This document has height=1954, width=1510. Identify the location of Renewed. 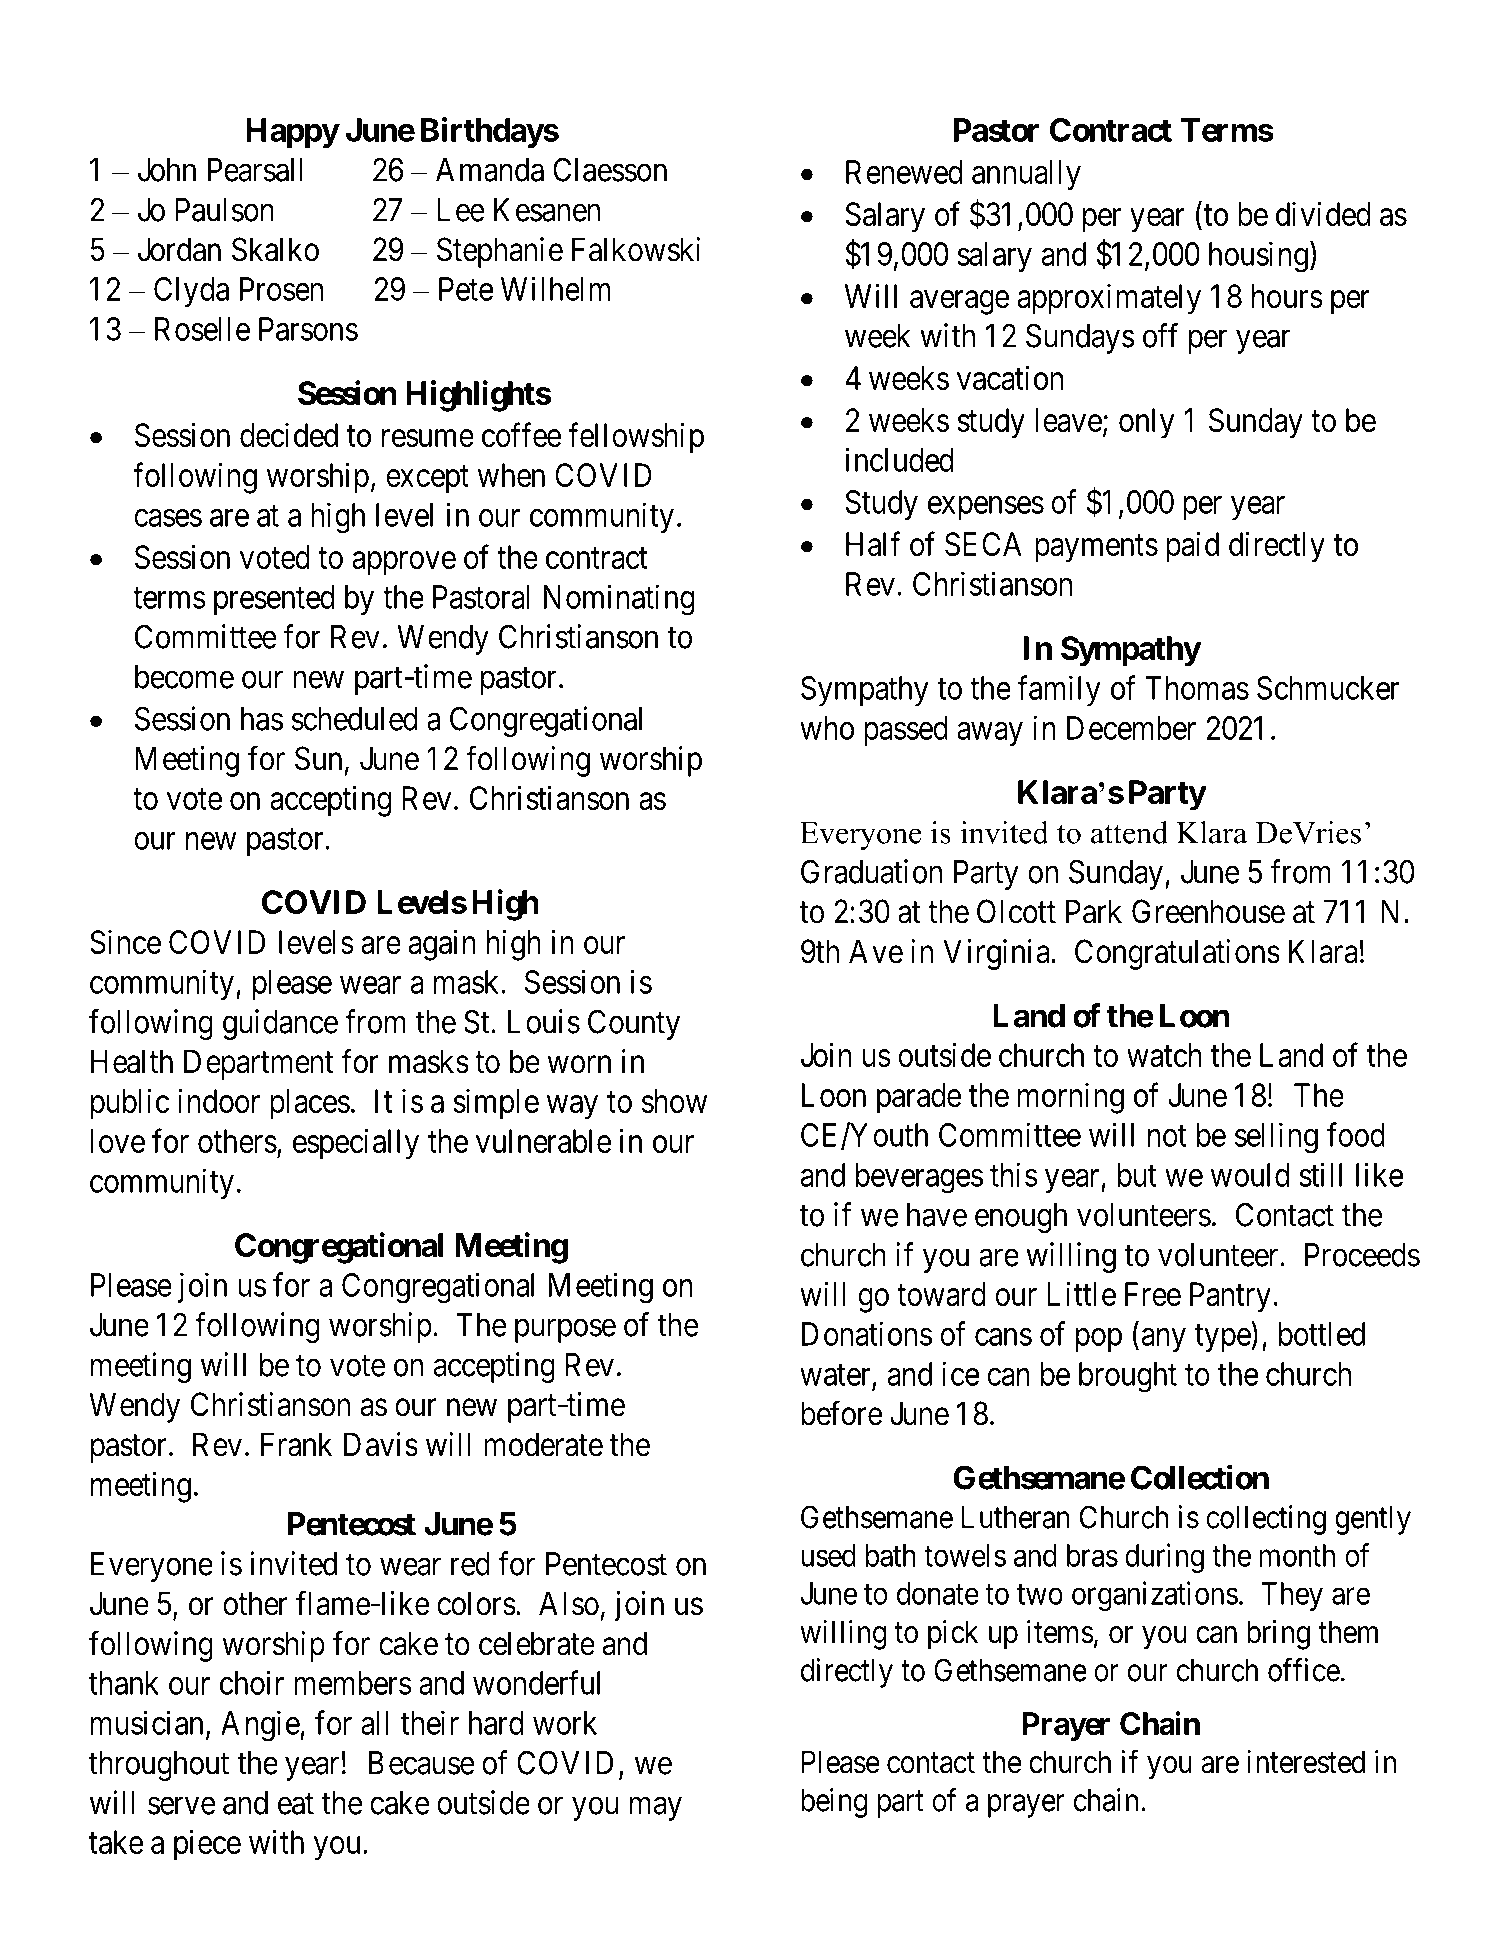
(904, 172).
